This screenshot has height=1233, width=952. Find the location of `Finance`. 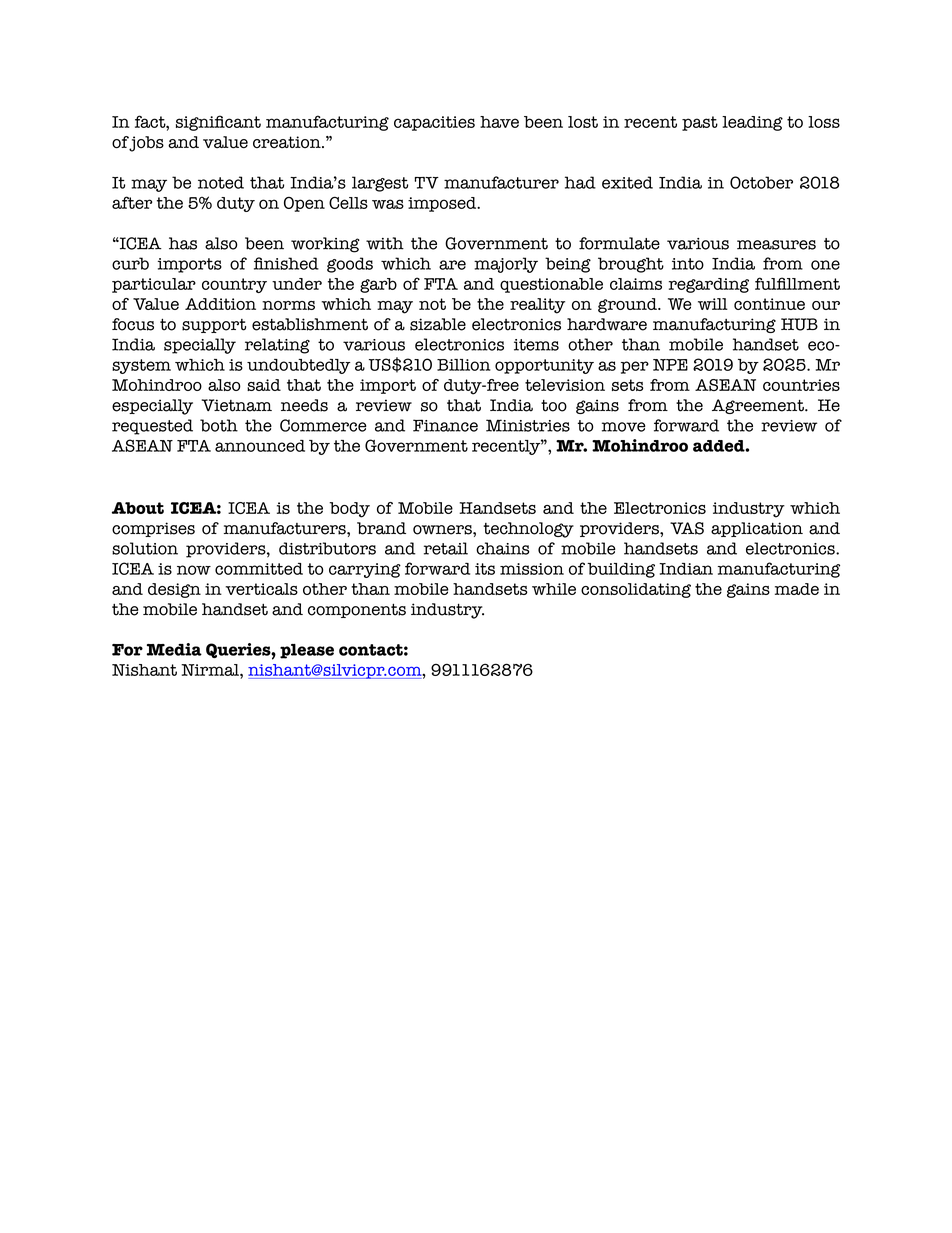

Finance is located at coordinates (445, 425).
